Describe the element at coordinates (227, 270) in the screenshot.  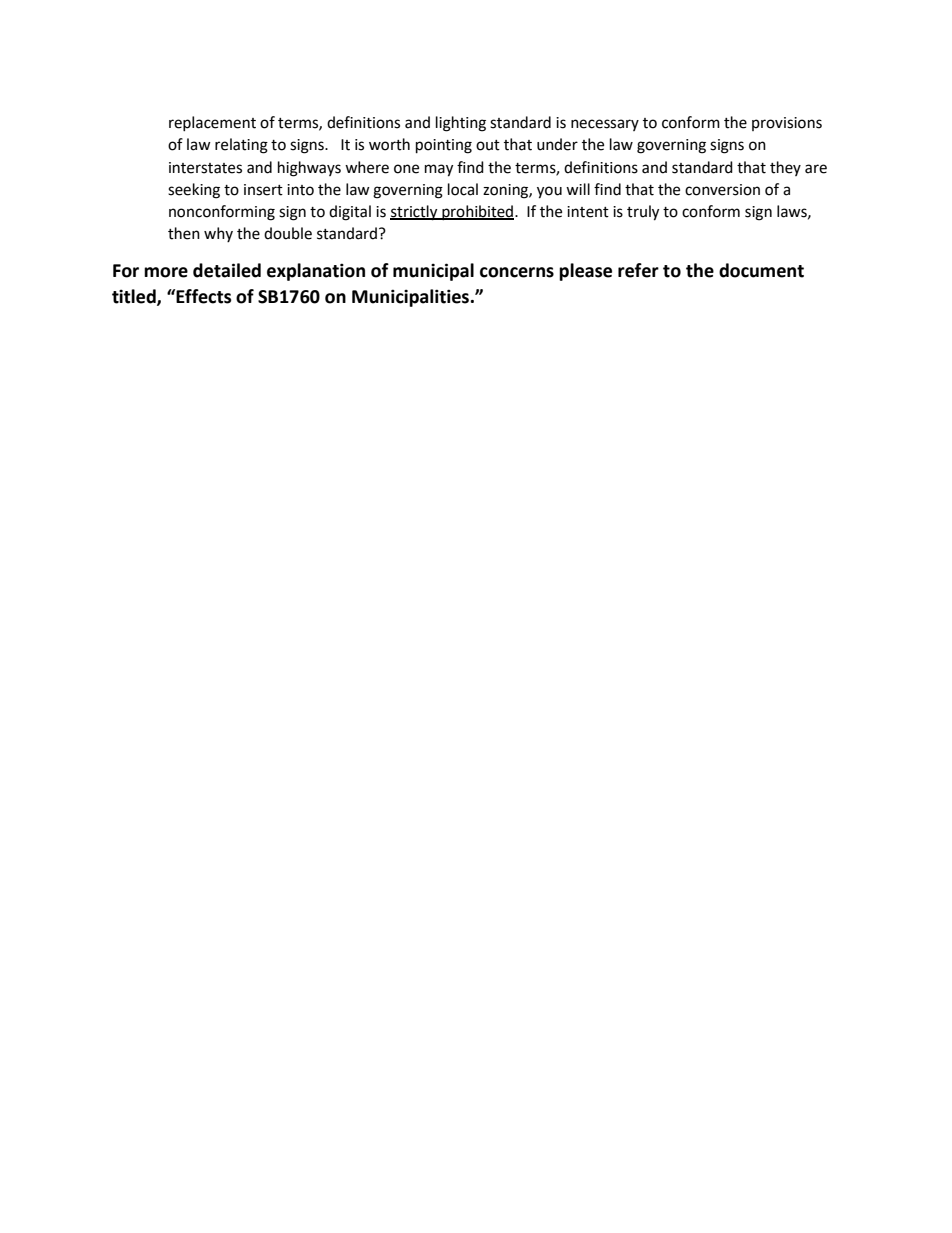
I see `detailed` at that location.
